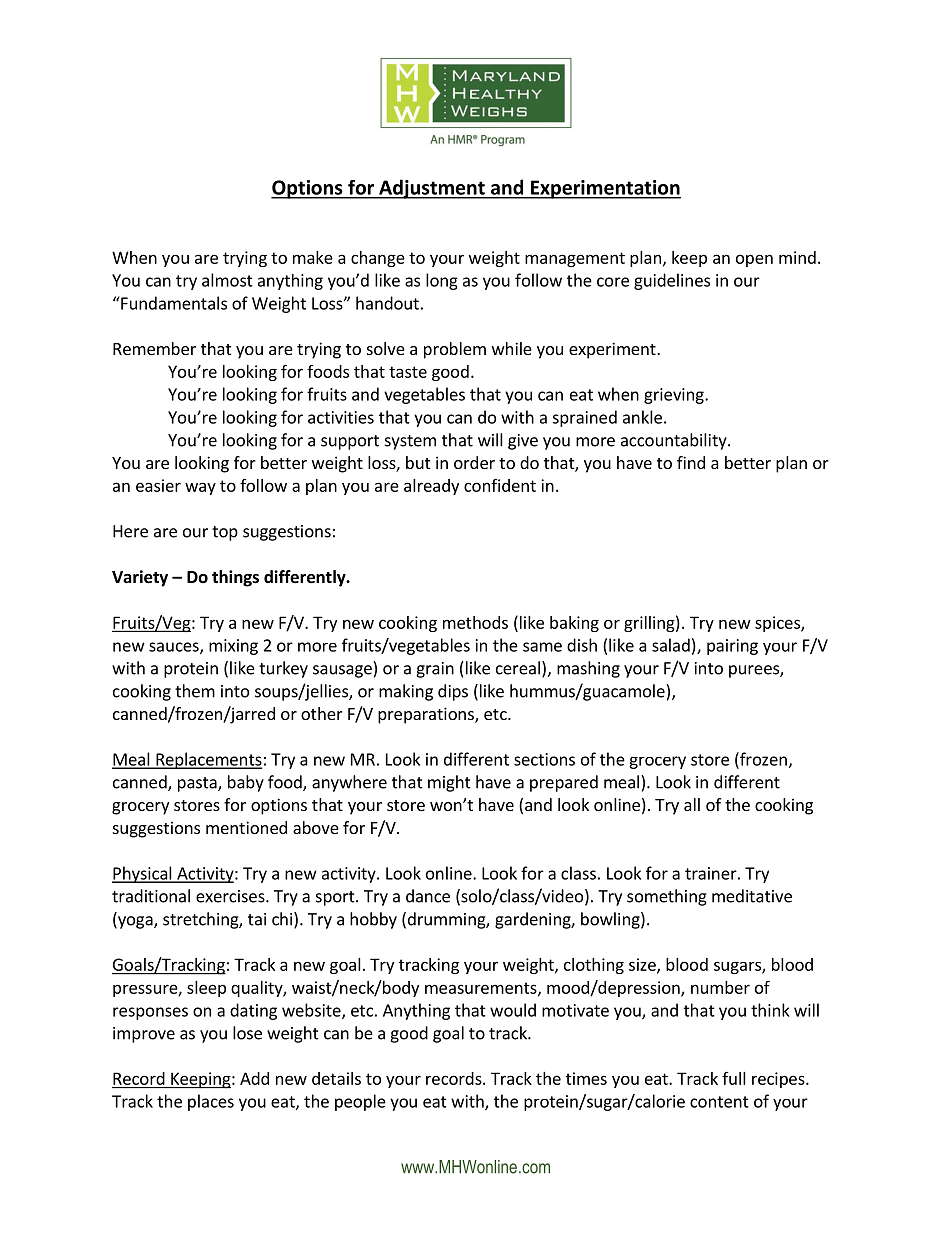  I want to click on almost, so click(227, 280).
